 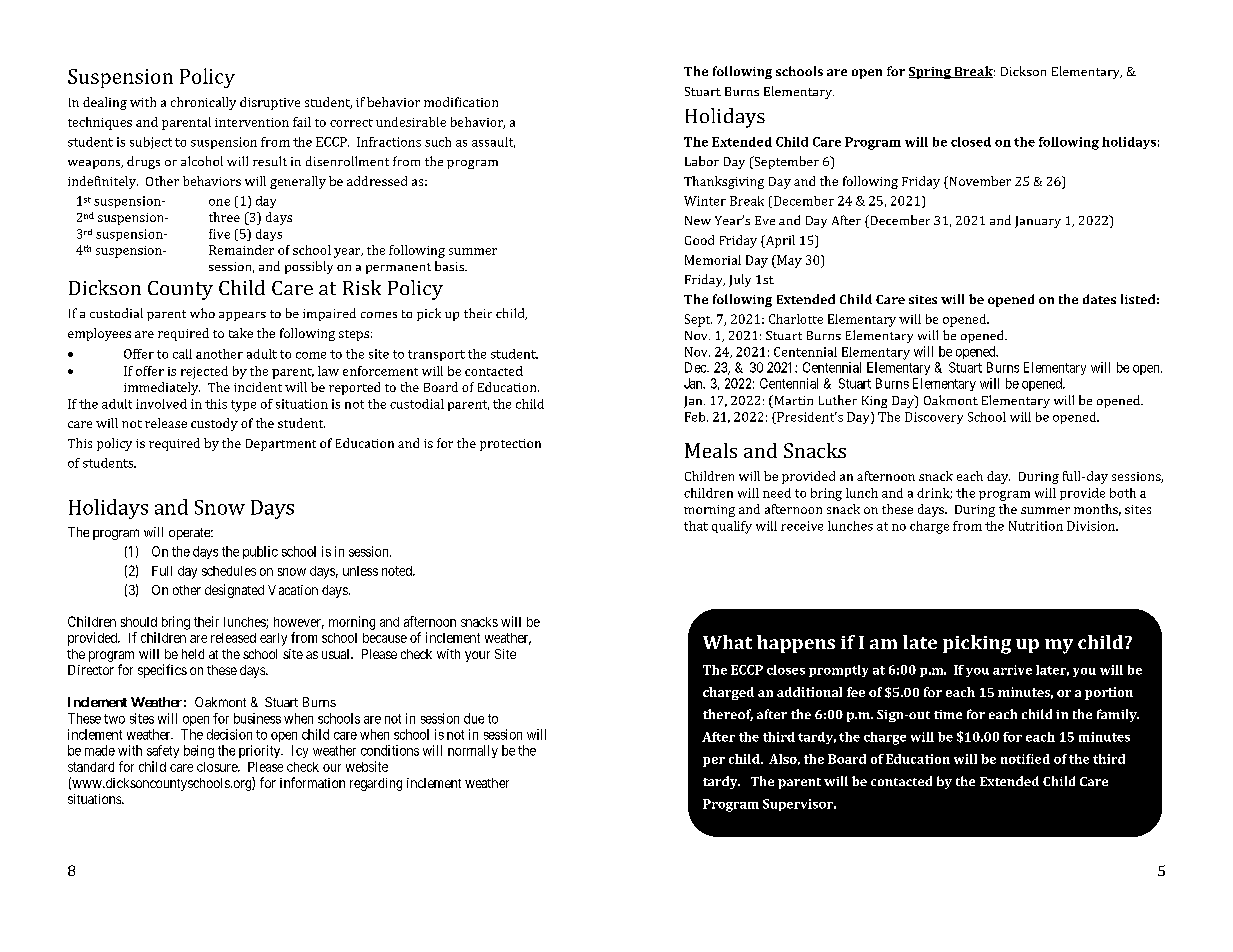 What do you see at coordinates (1036, 526) in the screenshot?
I see `Nutrition` at bounding box center [1036, 526].
